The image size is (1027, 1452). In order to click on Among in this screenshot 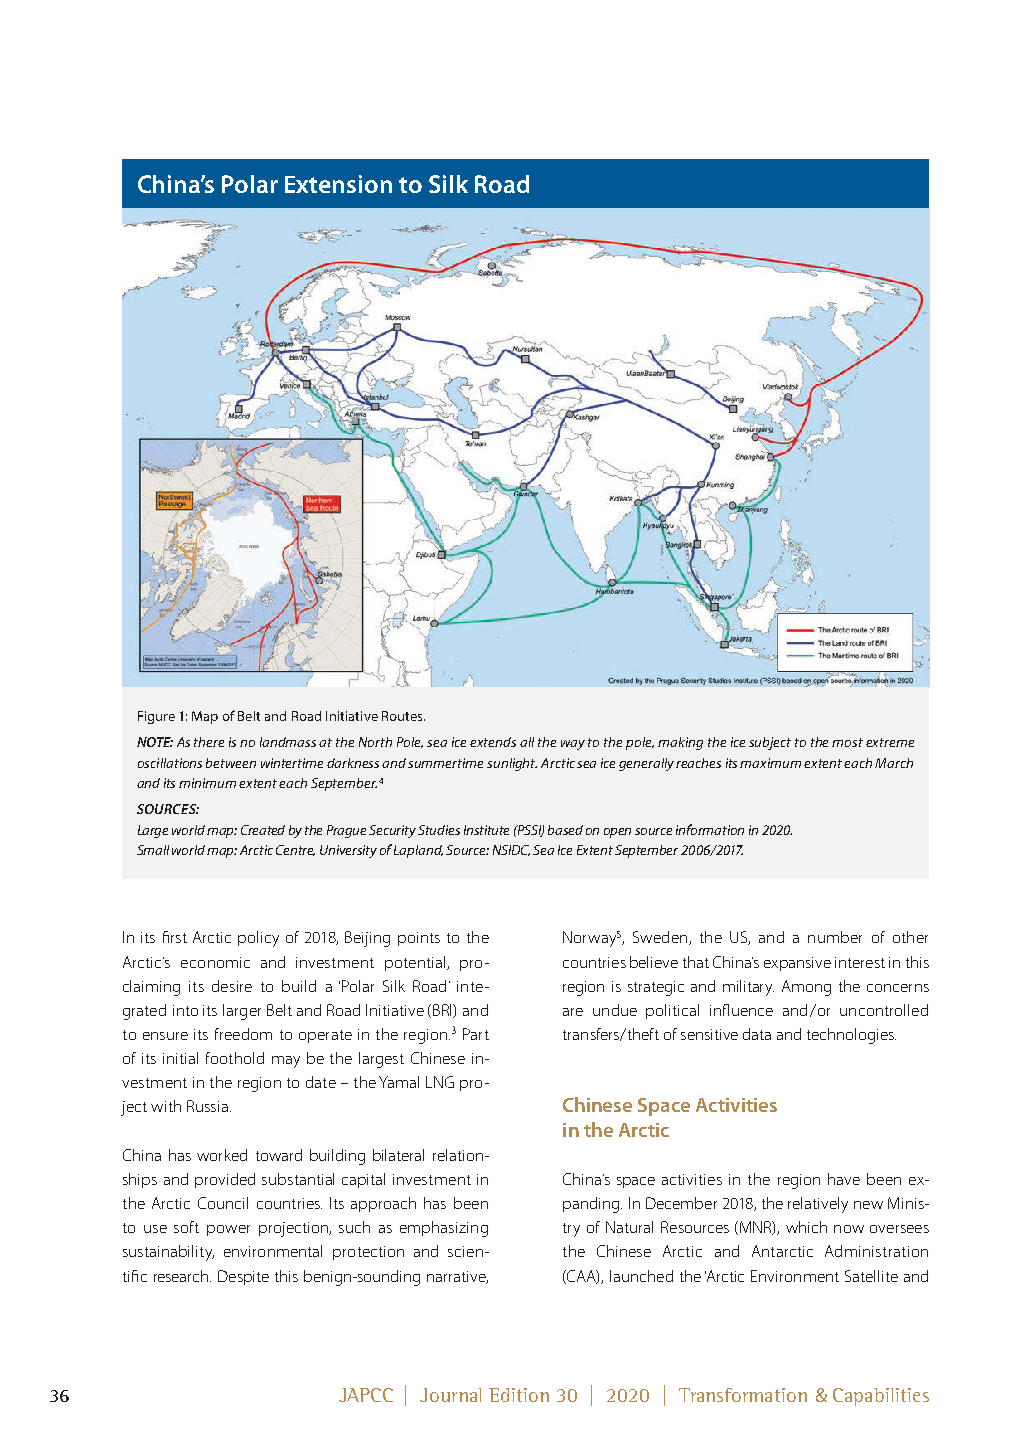, I will do `click(806, 988)`.
